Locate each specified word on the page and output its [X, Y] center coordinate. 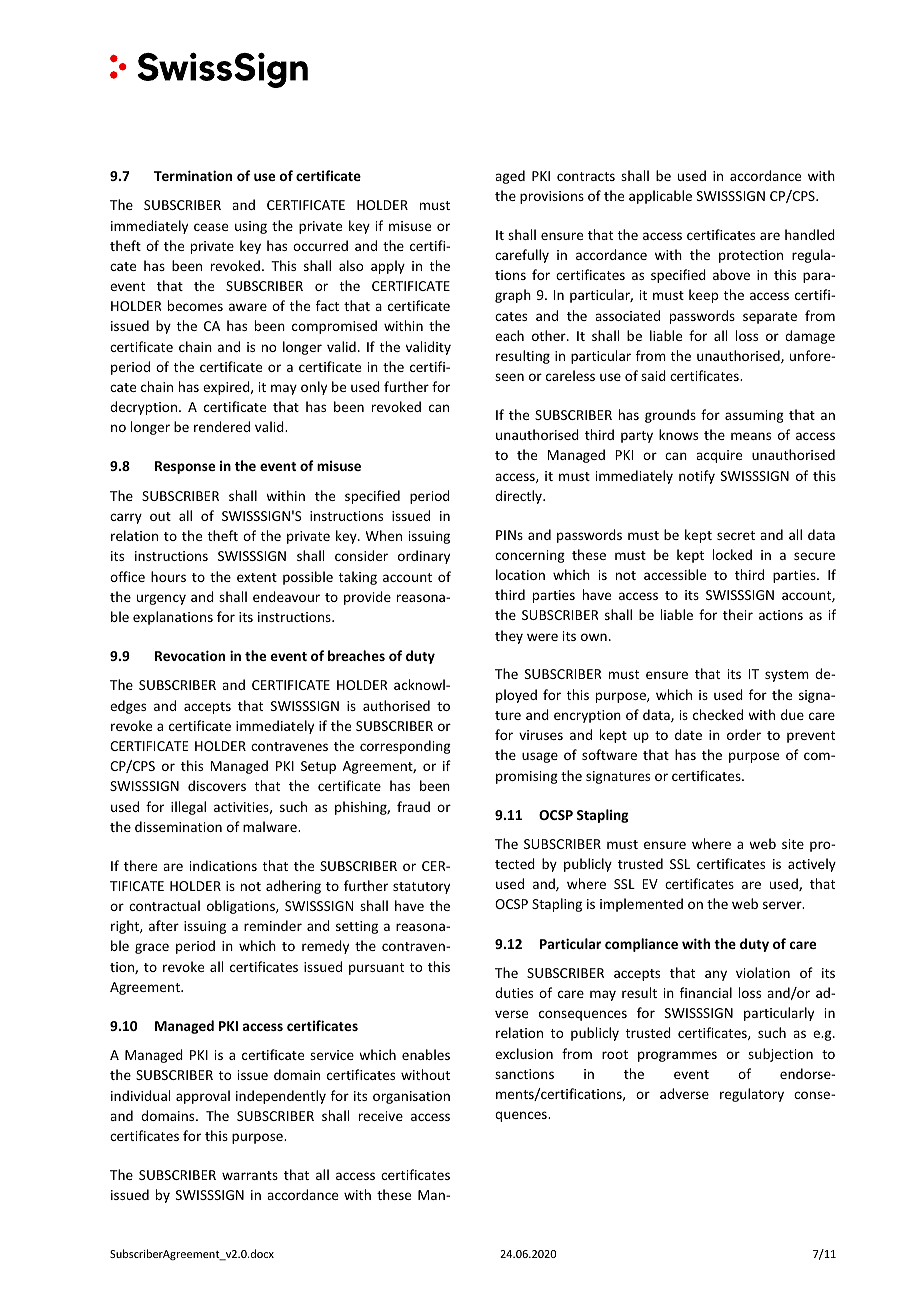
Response [185, 467]
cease [211, 227]
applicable [660, 197]
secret [736, 535]
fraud [413, 806]
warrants [250, 1175]
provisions [552, 197]
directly [519, 497]
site [793, 844]
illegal [188, 808]
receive [381, 1116]
